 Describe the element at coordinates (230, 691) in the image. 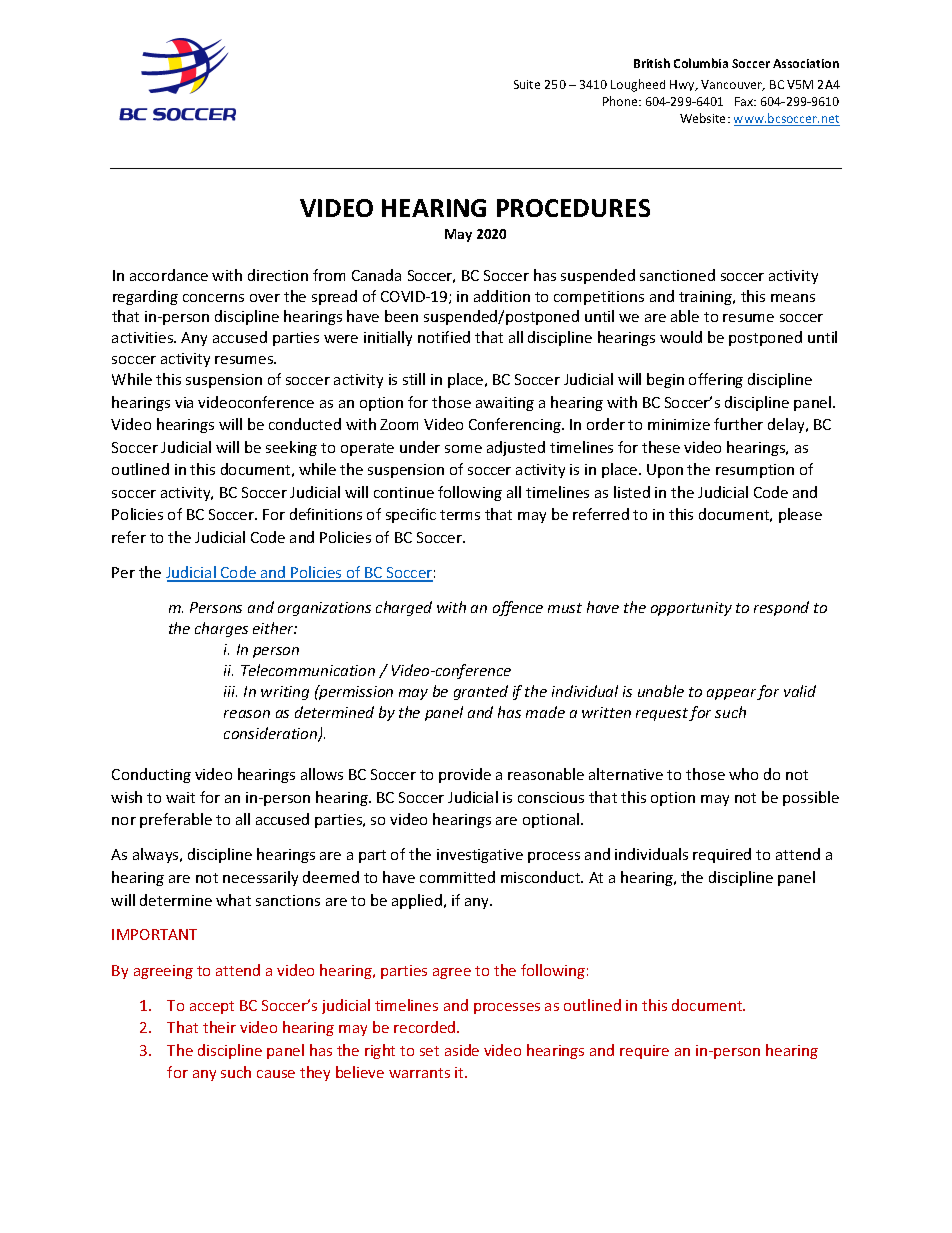

I see `iii` at that location.
